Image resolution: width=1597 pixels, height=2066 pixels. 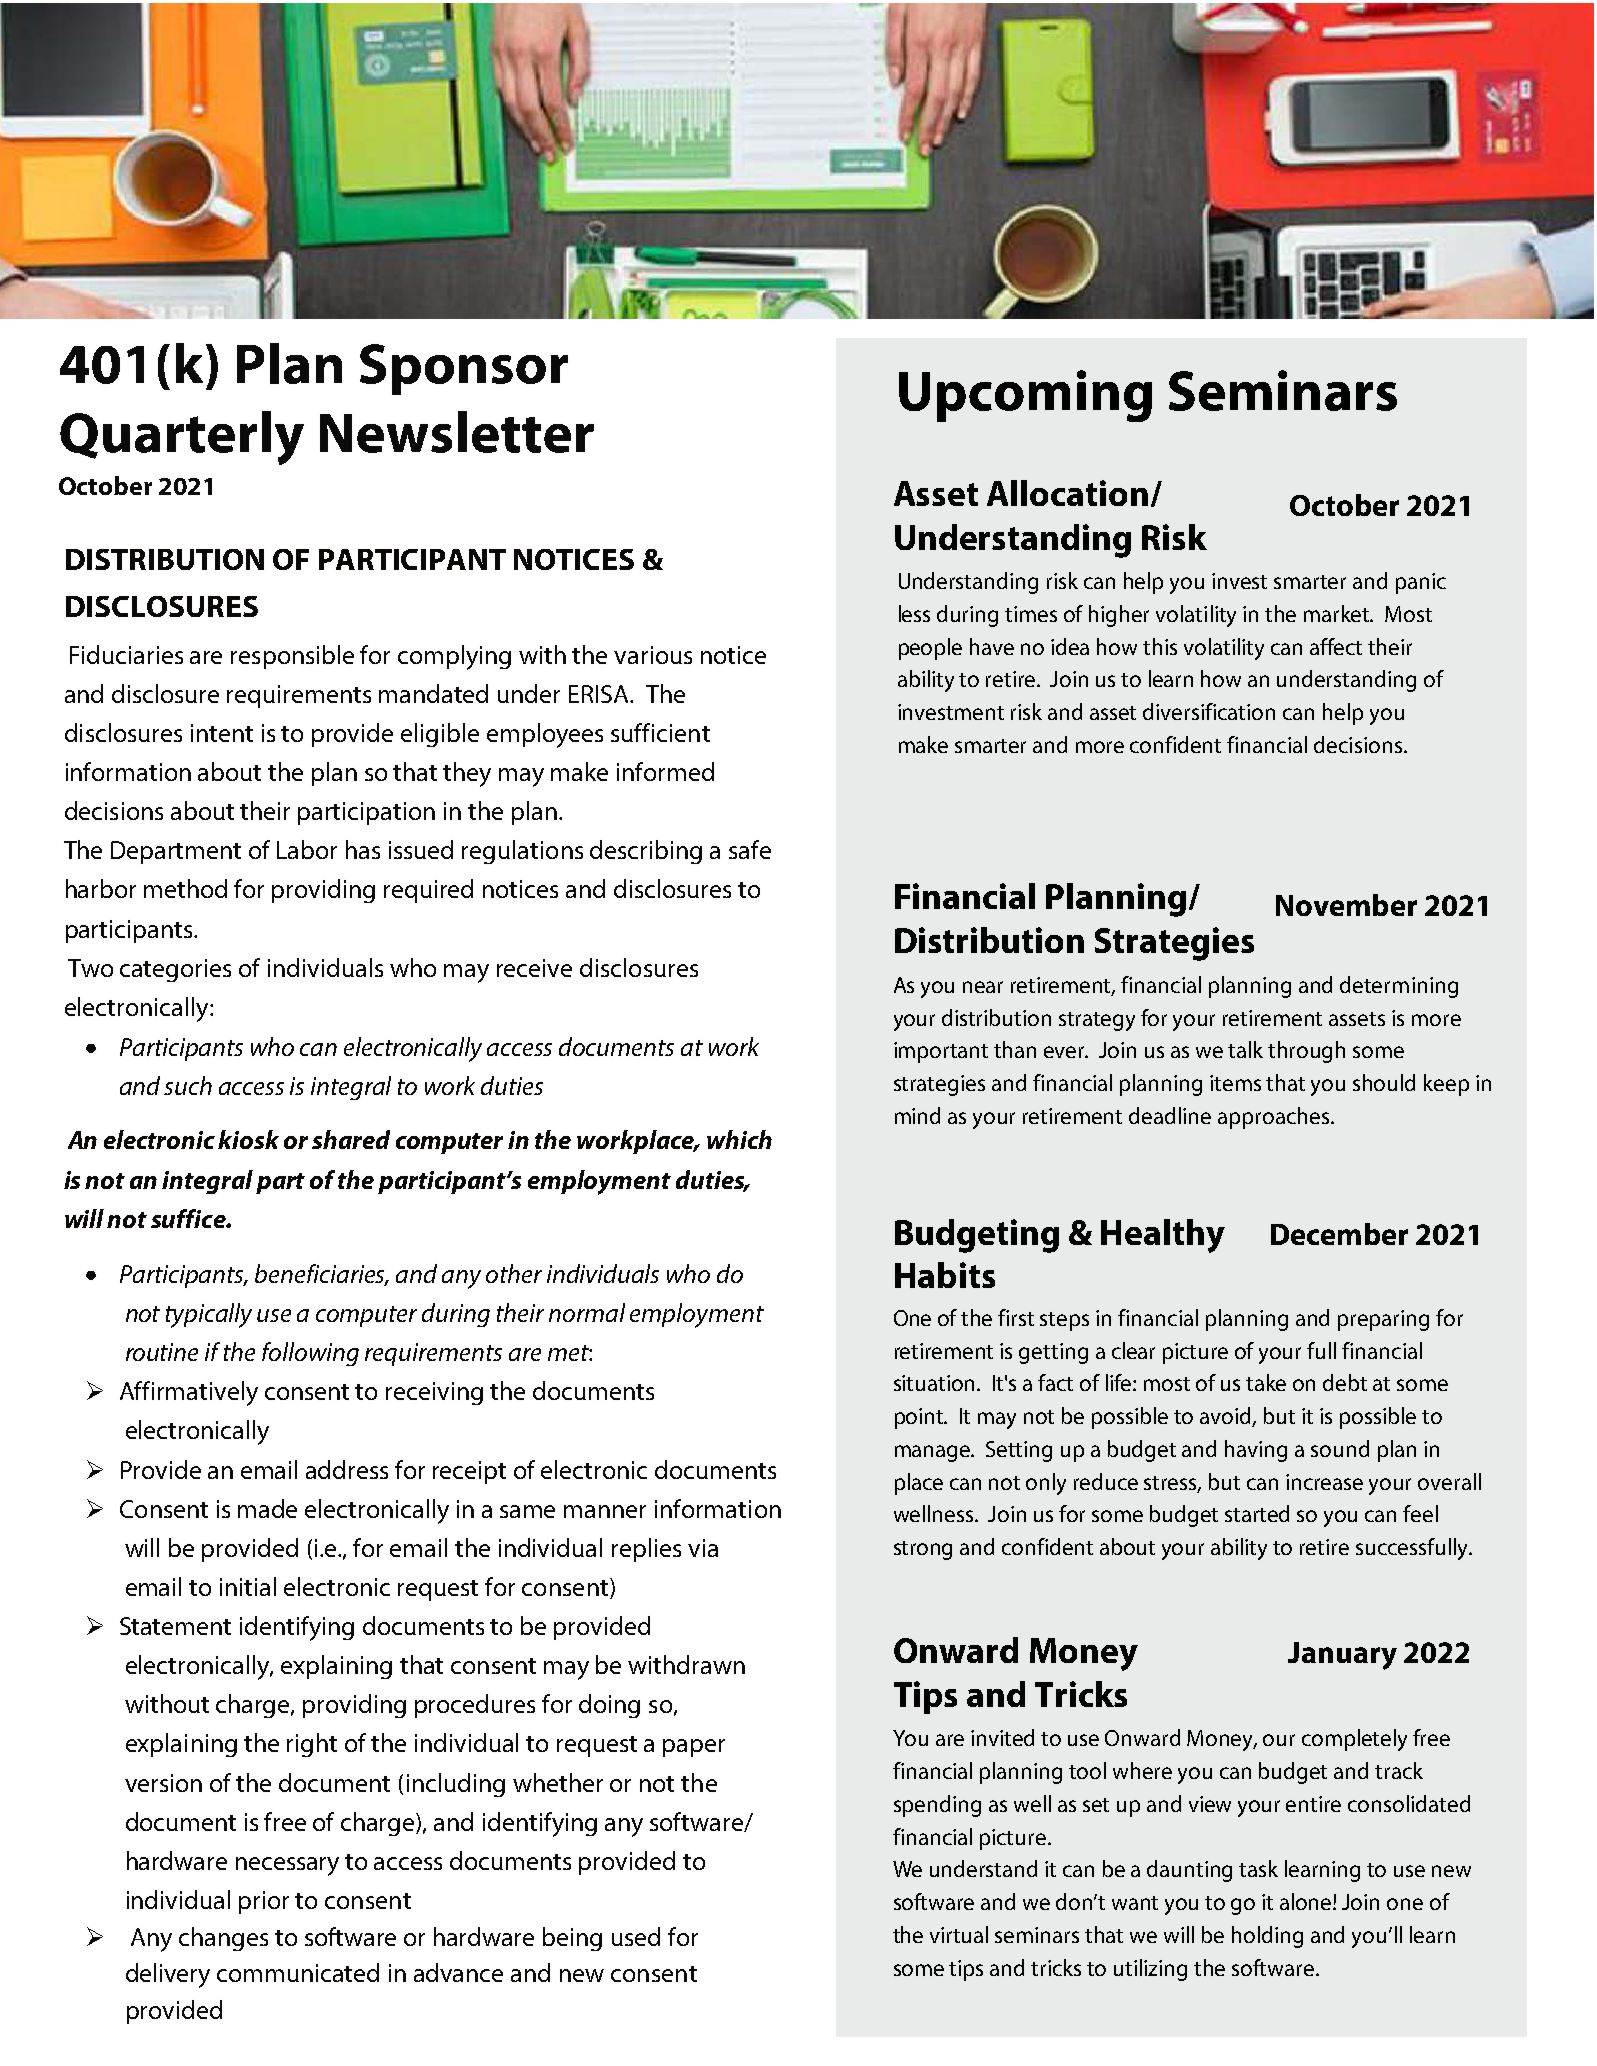 I want to click on holding, so click(x=1267, y=1937).
